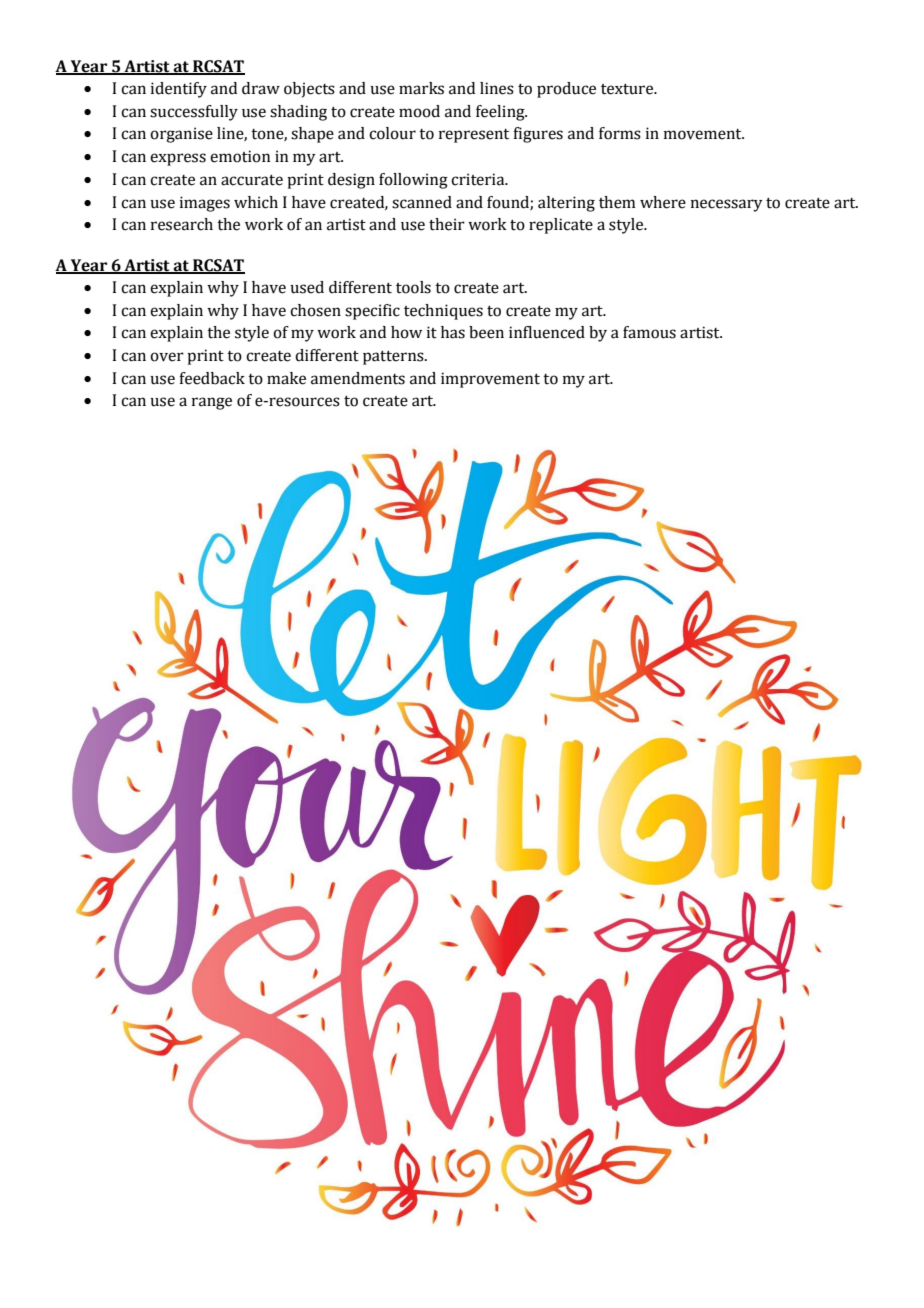 Image resolution: width=924 pixels, height=1308 pixels. Describe the element at coordinates (307, 287) in the screenshot. I see `used` at that location.
